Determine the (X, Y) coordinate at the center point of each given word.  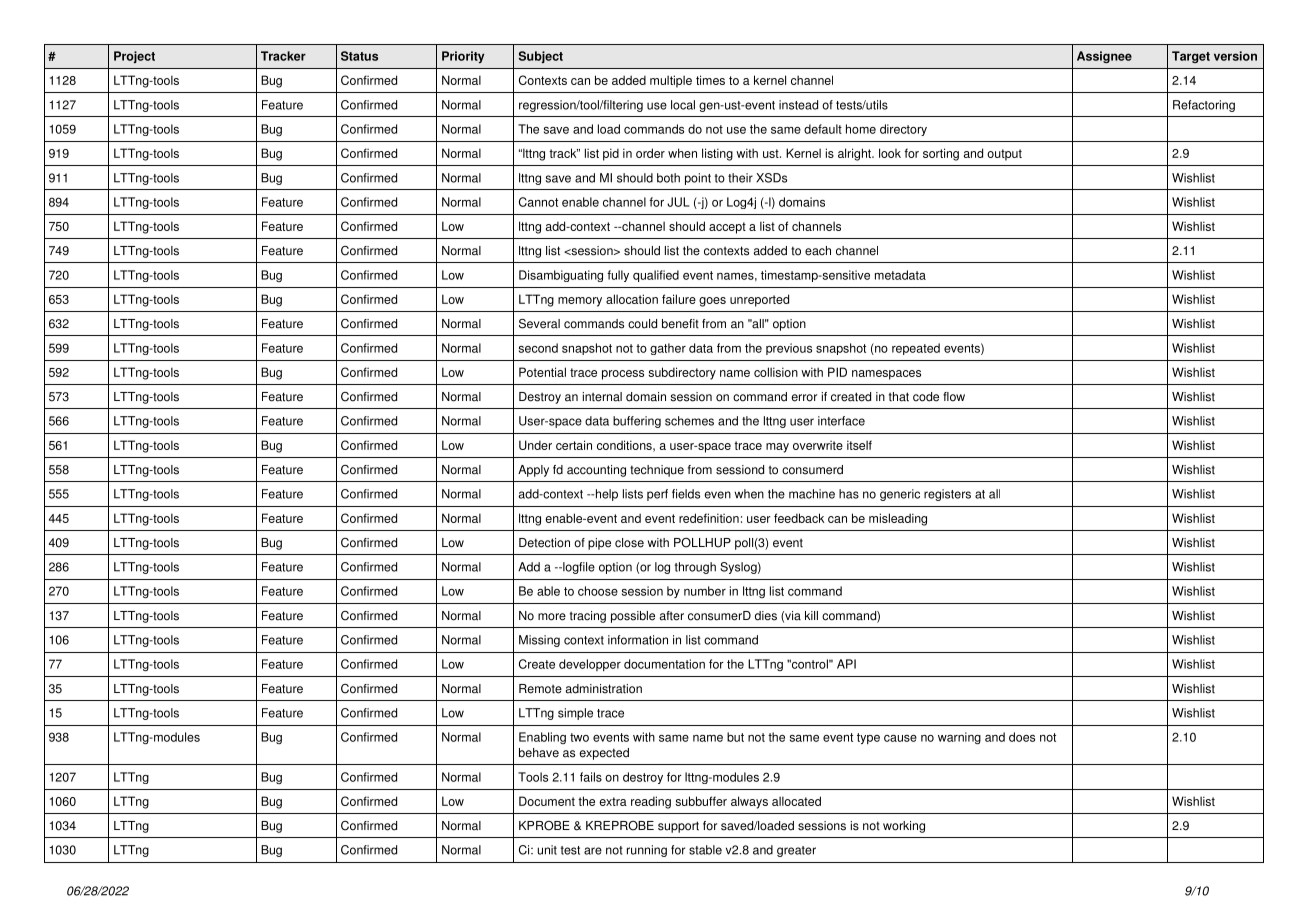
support (678, 827)
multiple (671, 81)
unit (547, 850)
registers (947, 495)
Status (359, 56)
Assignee (1104, 57)
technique (657, 471)
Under (535, 445)
